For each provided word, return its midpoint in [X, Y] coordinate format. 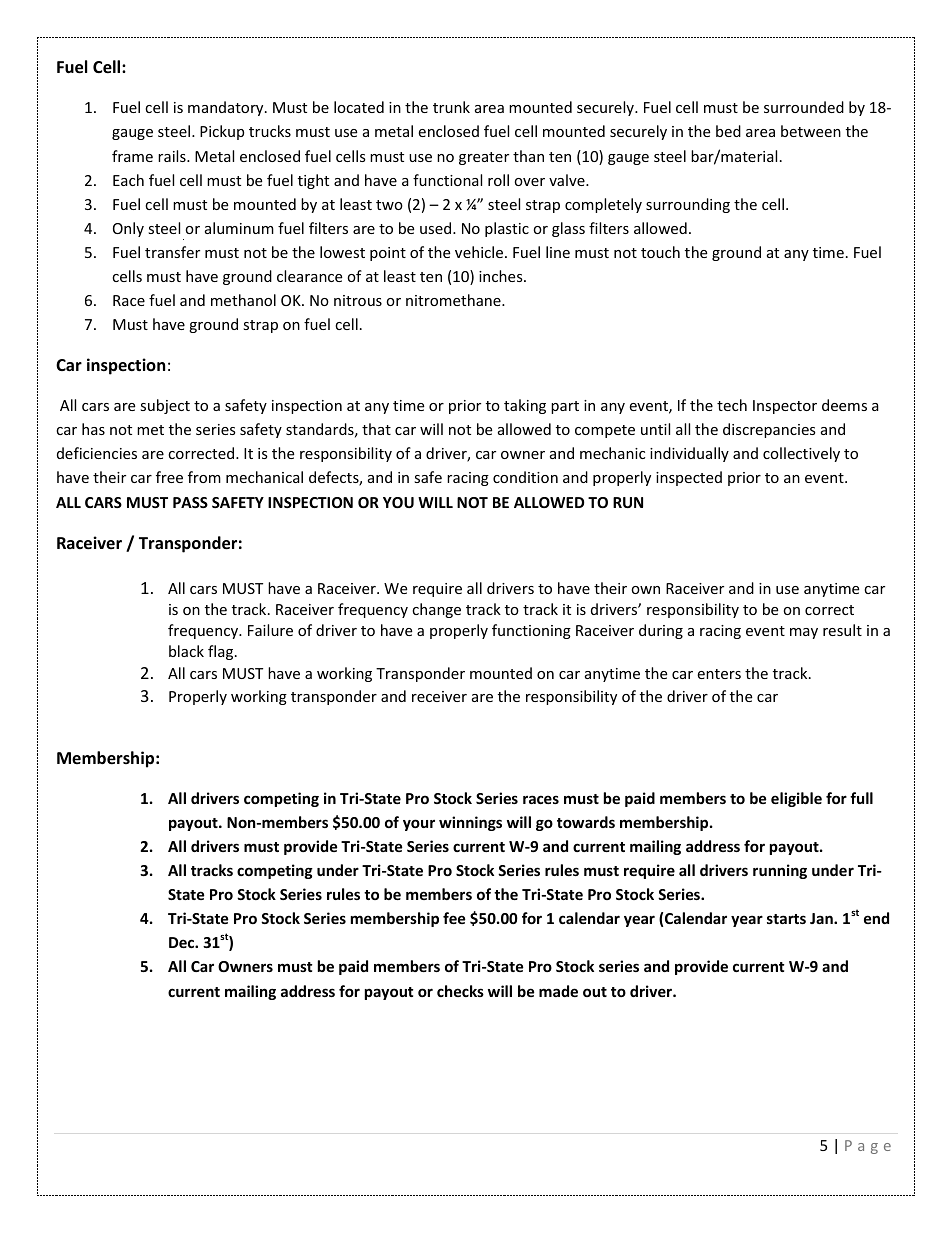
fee [454, 918]
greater [484, 158]
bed [728, 131]
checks [460, 991]
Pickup [222, 132]
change [436, 610]
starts [786, 919]
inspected [689, 478]
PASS [190, 502]
